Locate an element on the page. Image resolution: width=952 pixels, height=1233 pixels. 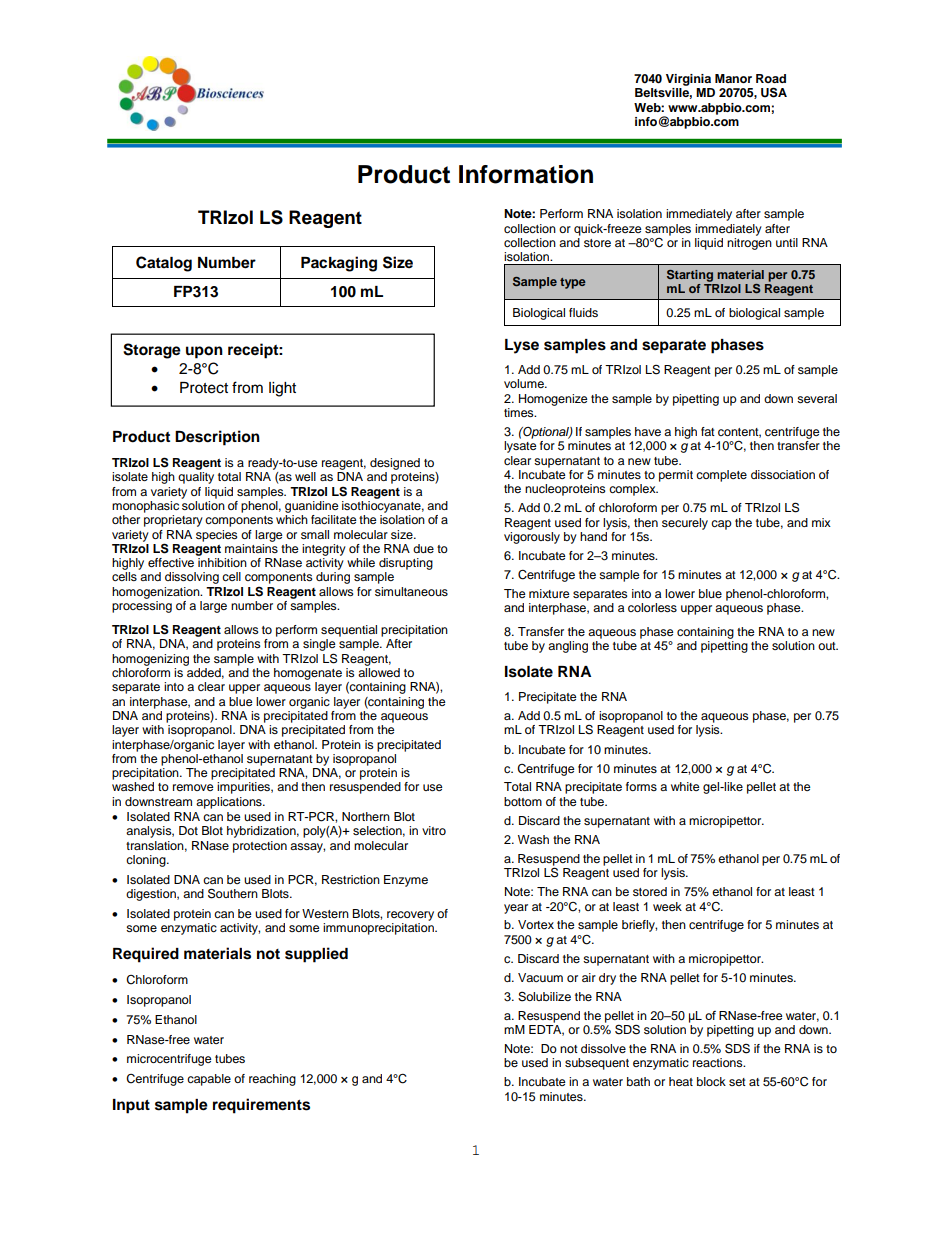
dissolving is located at coordinates (192, 578).
